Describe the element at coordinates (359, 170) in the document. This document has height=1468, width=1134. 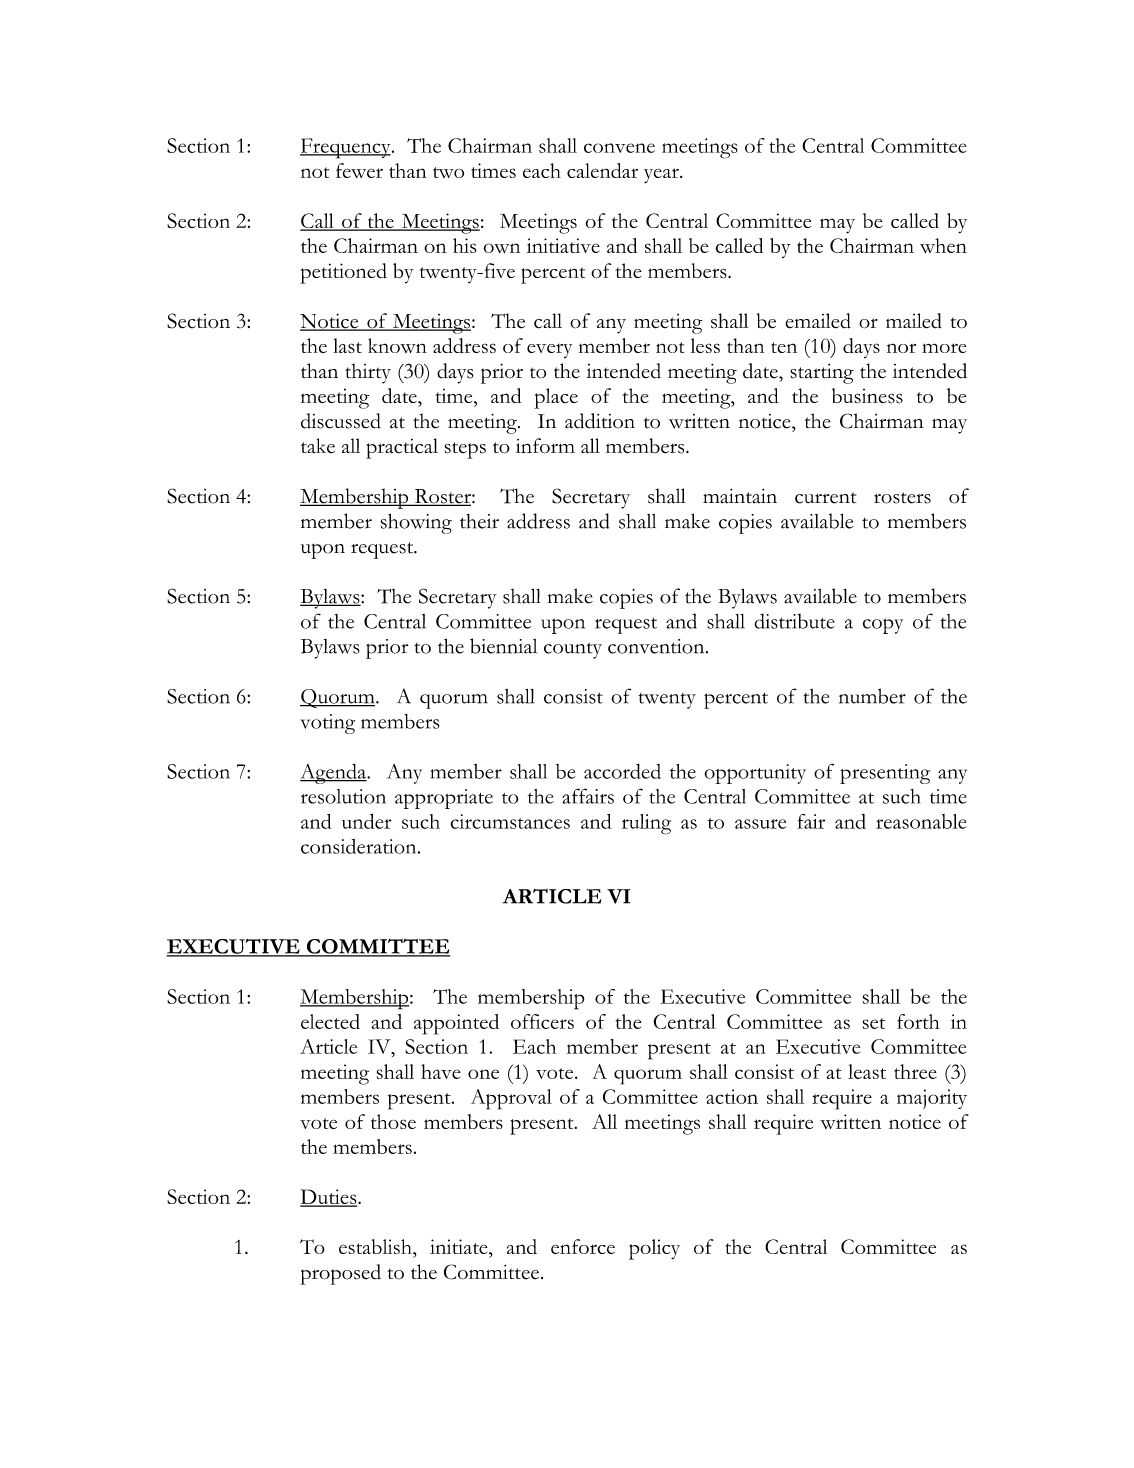
I see `fewer` at that location.
